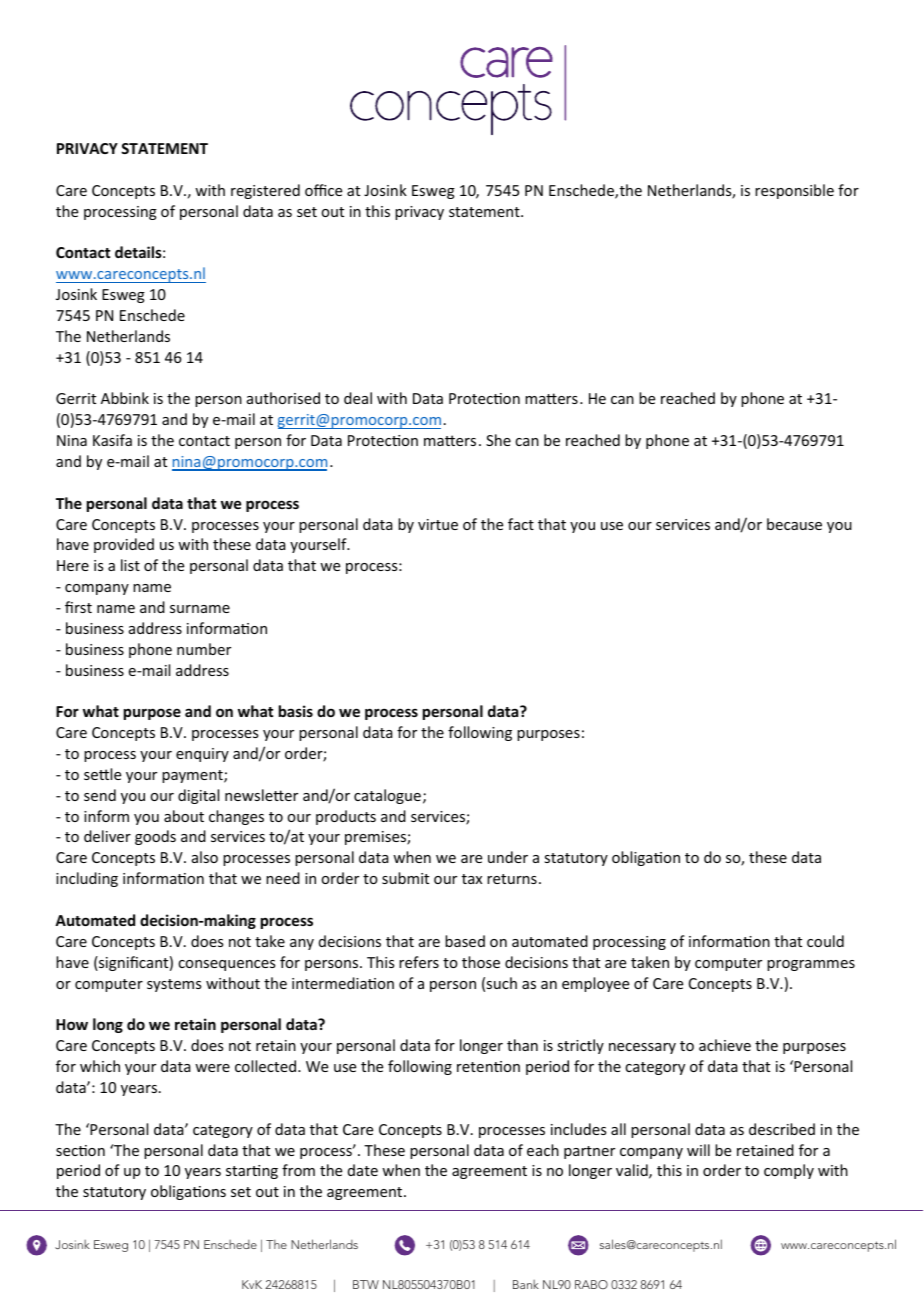 The width and height of the page is (924, 1308). I want to click on from, so click(298, 1170).
